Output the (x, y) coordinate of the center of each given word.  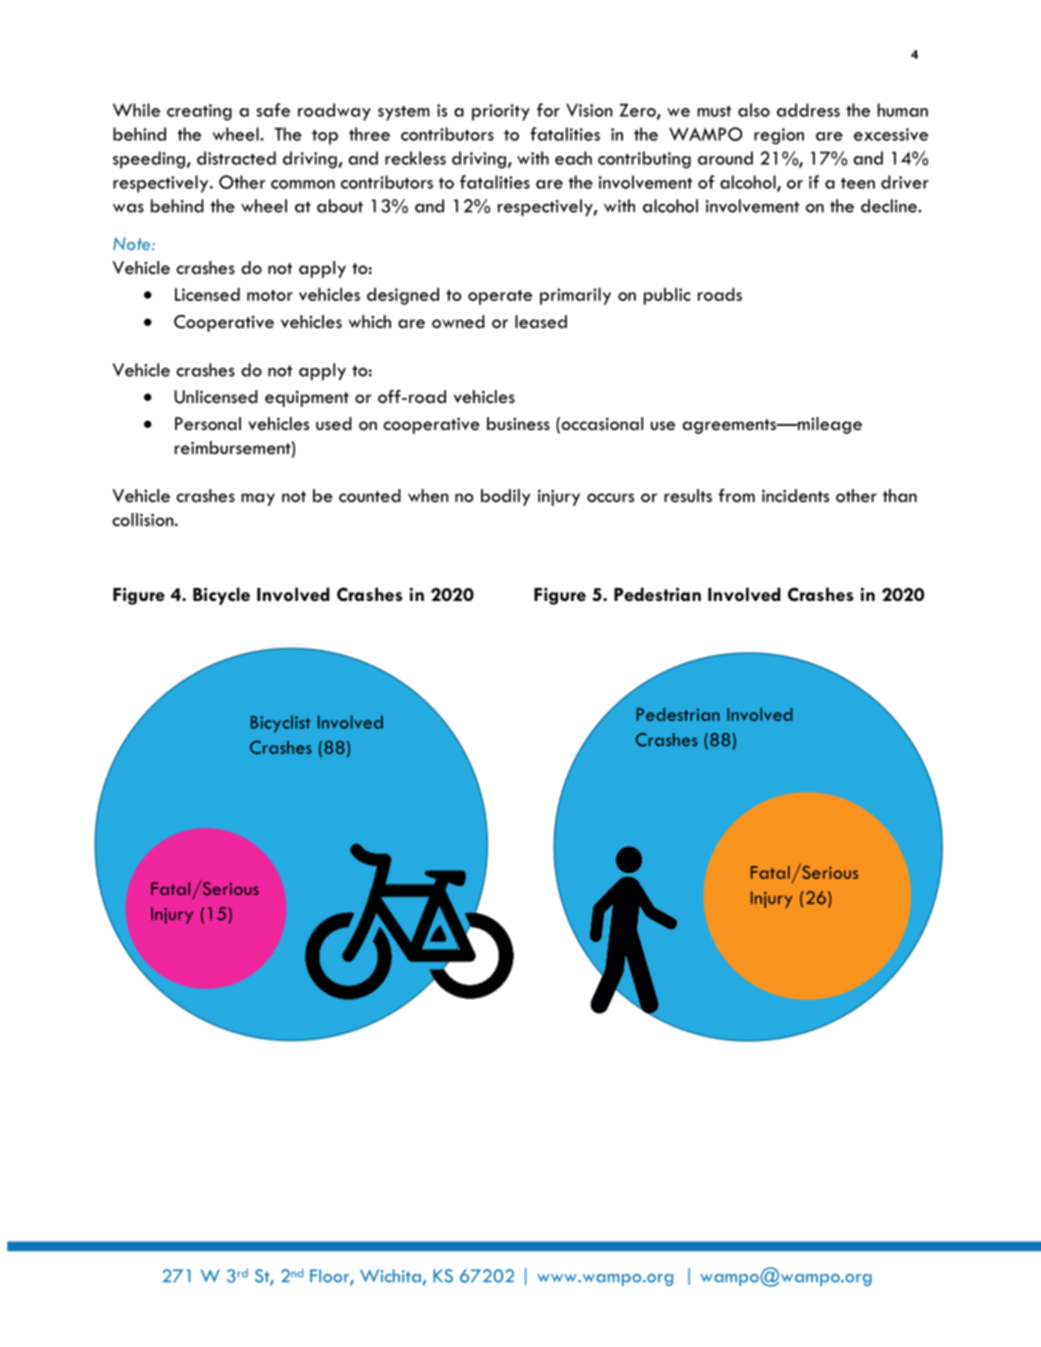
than (900, 495)
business (518, 424)
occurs (610, 498)
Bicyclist (281, 724)
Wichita (390, 1276)
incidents (795, 496)
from (737, 496)
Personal (208, 424)
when (428, 496)
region (779, 136)
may (258, 499)
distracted (236, 158)
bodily (505, 497)
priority (501, 112)
